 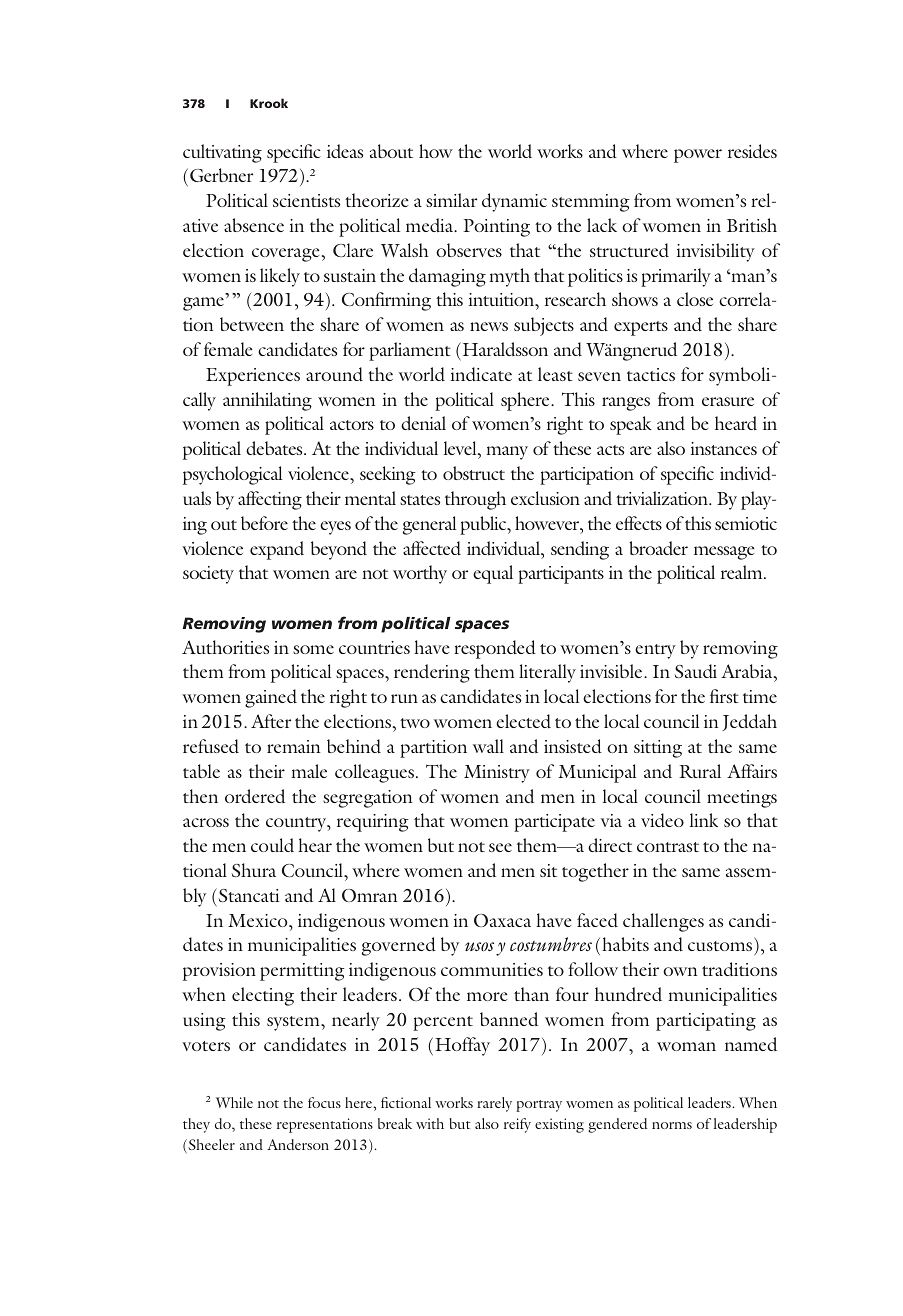 I want to click on scientists, so click(x=306, y=200).
